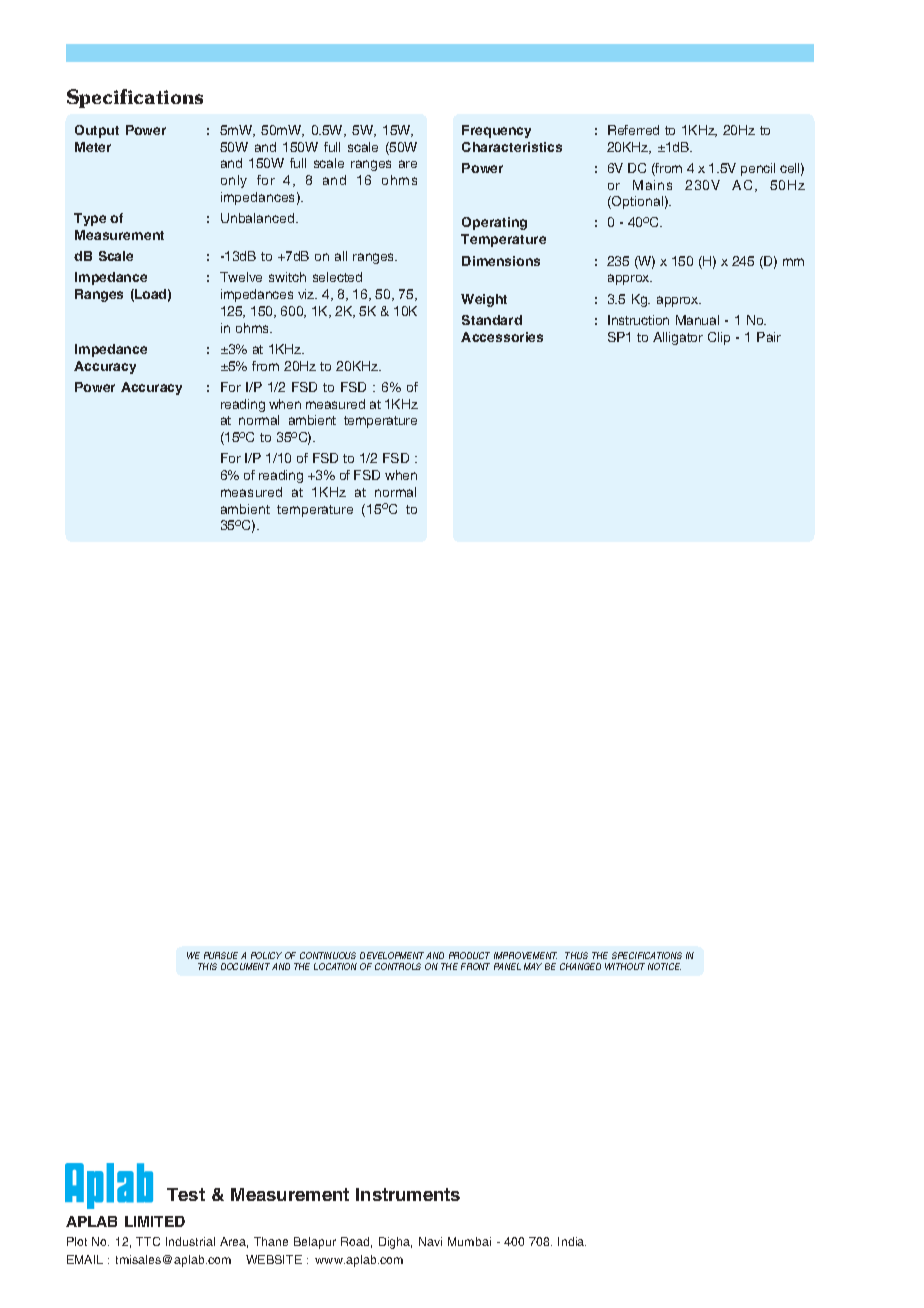 The image size is (924, 1308). Describe the element at coordinates (155, 1221) in the page. I see `LIMITED` at that location.
